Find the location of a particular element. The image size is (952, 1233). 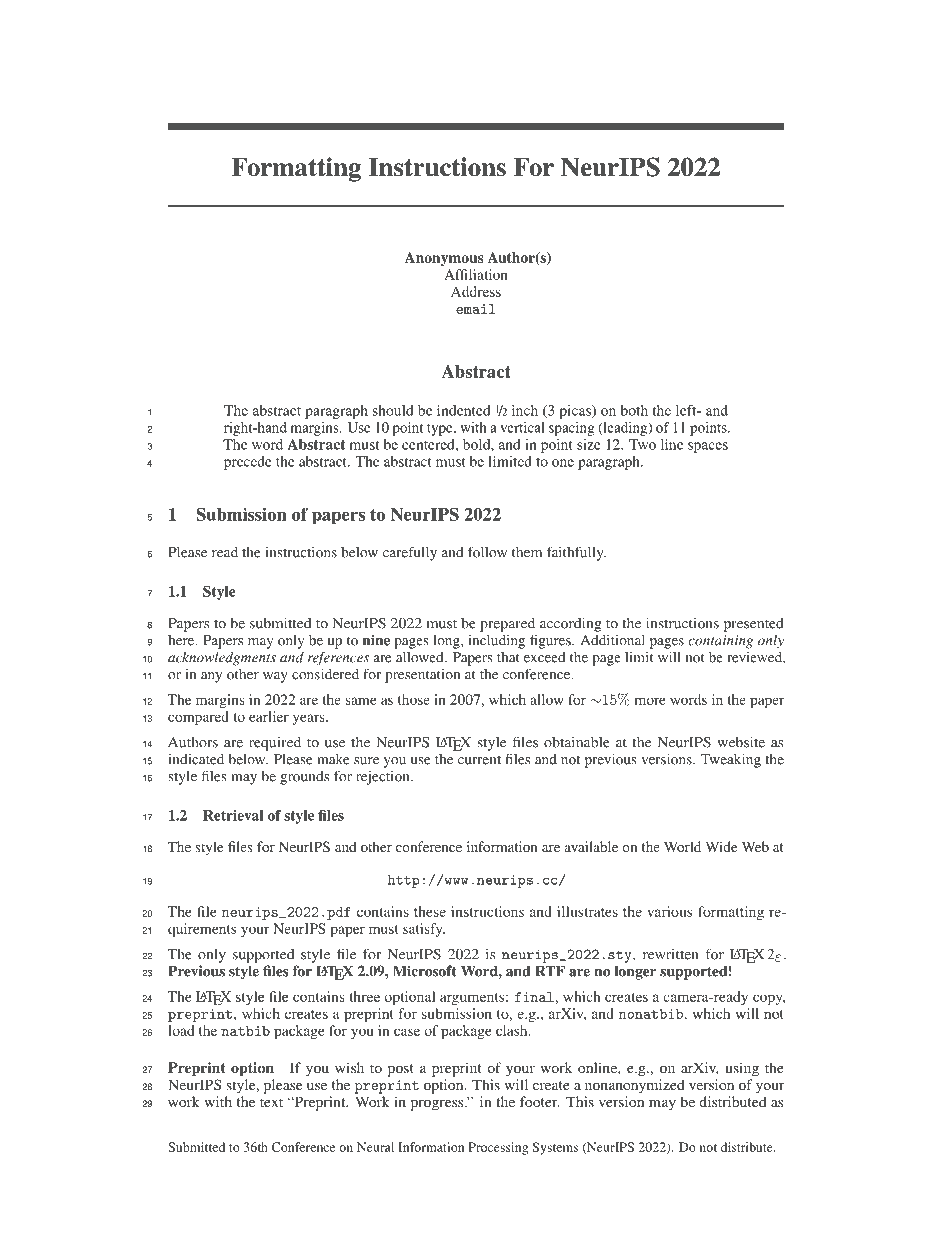

follow is located at coordinates (487, 552).
